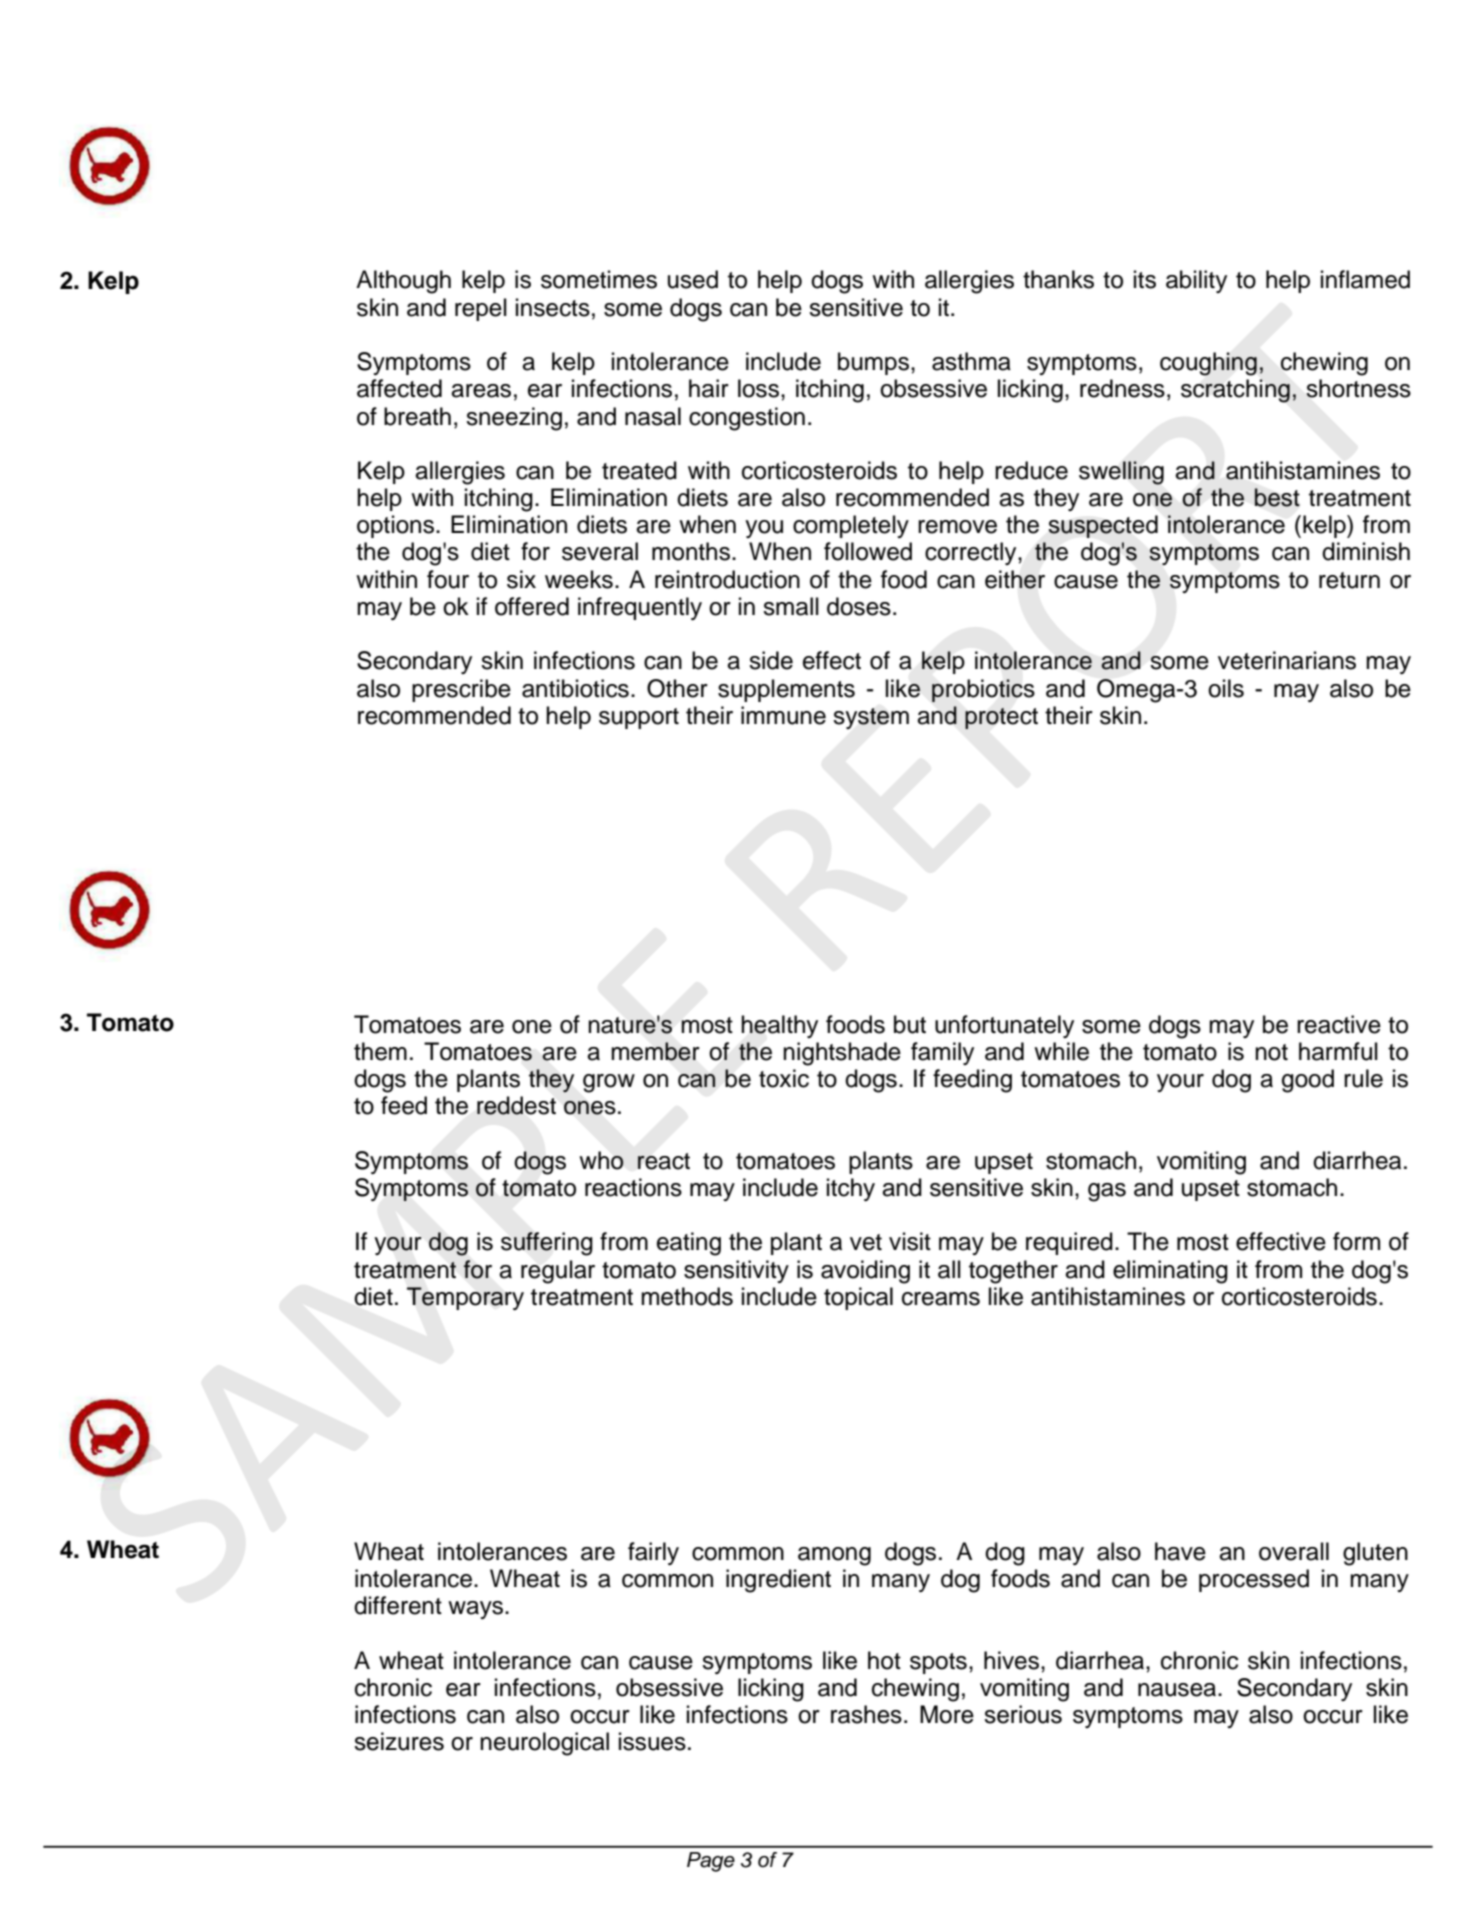  I want to click on nausea, so click(1178, 1690).
